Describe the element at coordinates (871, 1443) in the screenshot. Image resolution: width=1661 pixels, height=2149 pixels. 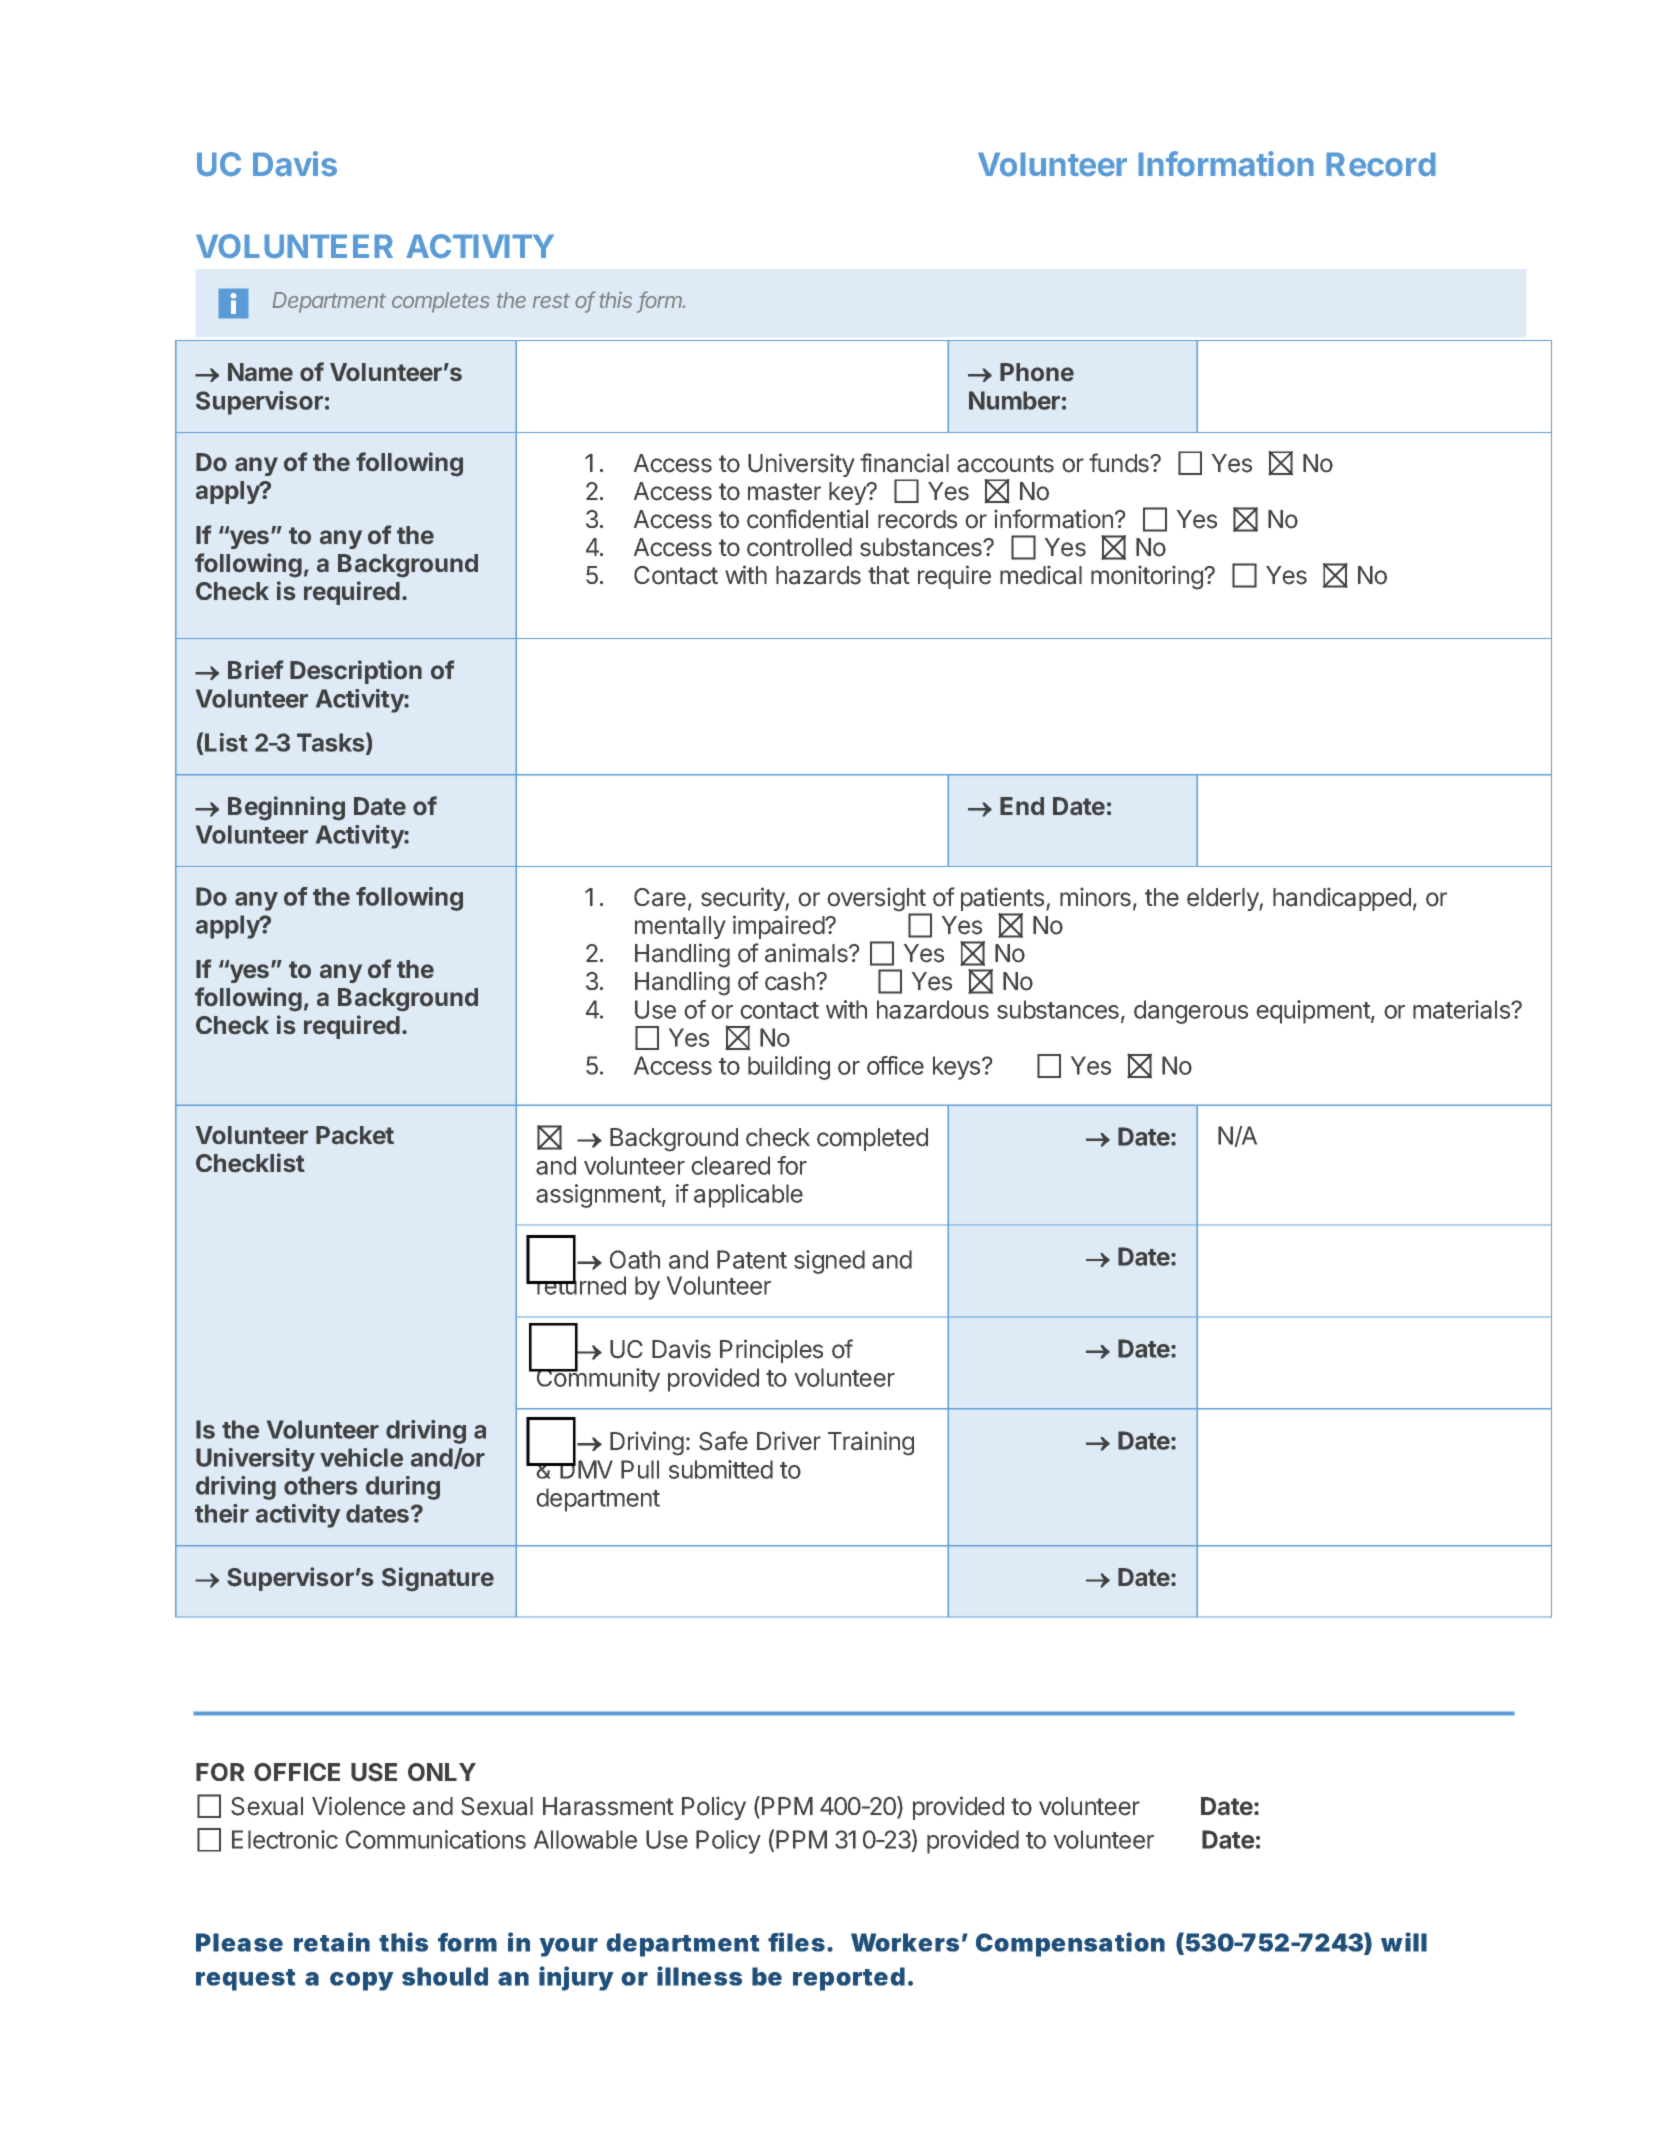
I see `Training` at that location.
